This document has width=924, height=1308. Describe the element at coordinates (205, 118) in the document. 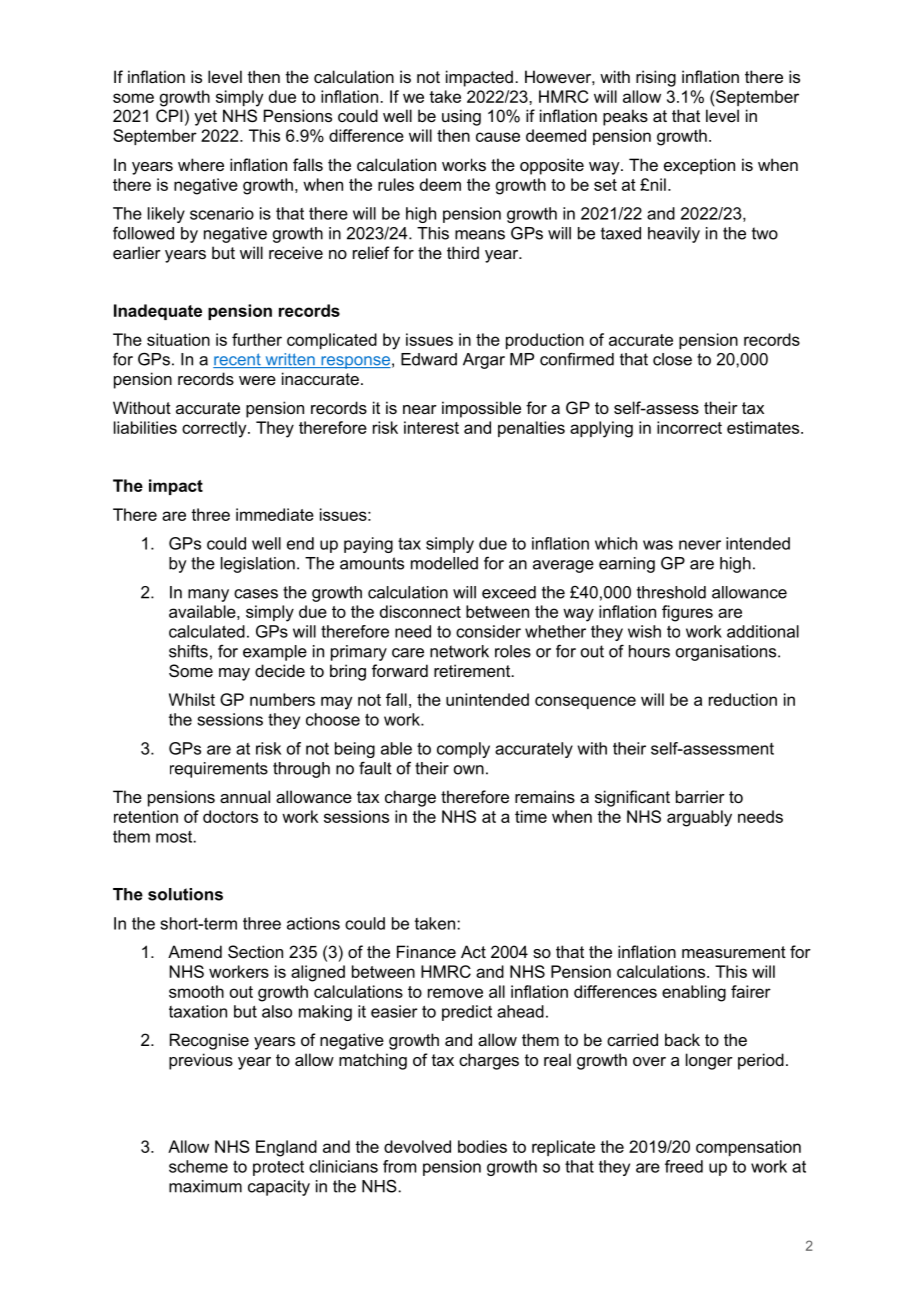

I see `yet` at that location.
